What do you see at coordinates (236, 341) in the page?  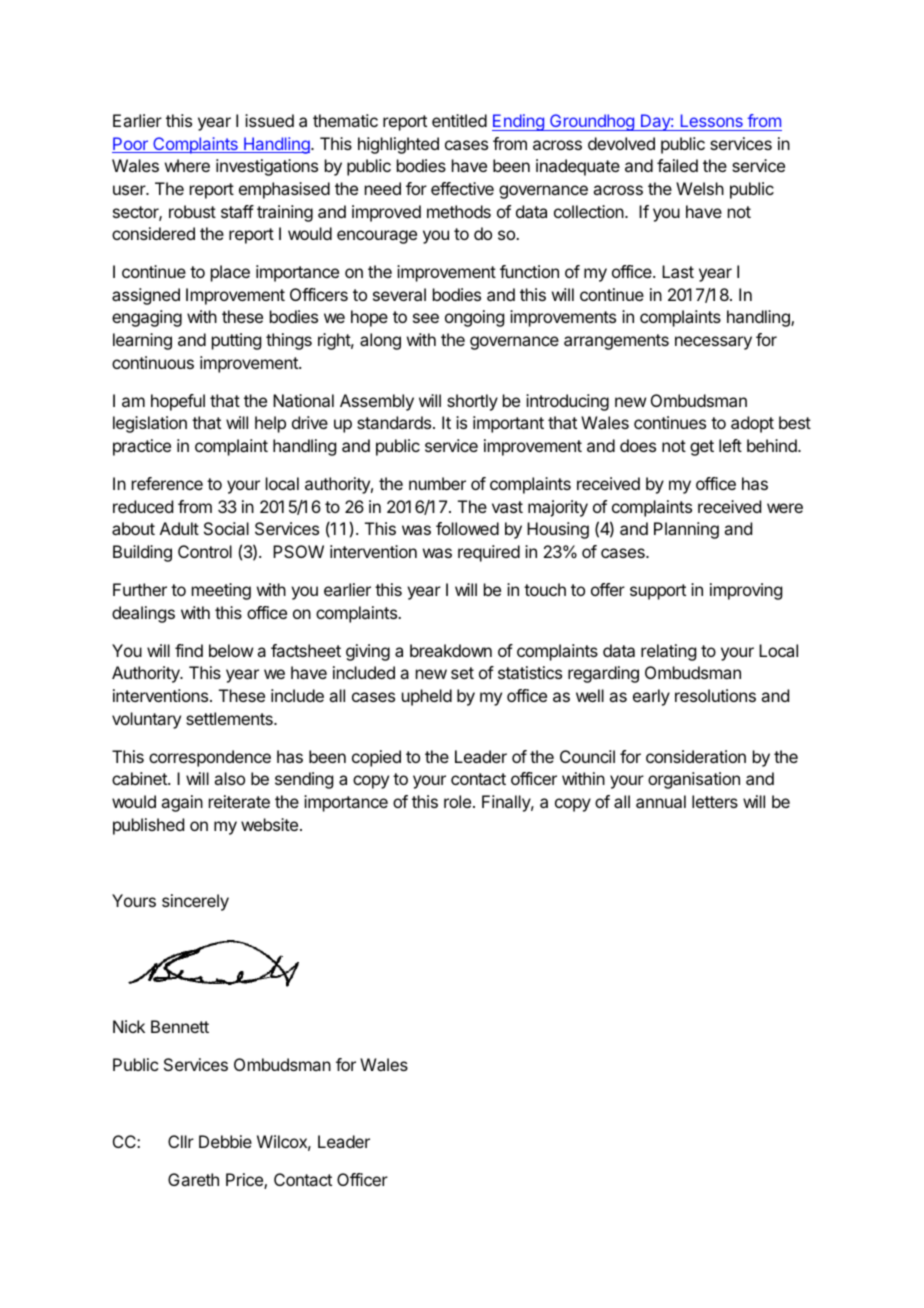 I see `putting` at bounding box center [236, 341].
